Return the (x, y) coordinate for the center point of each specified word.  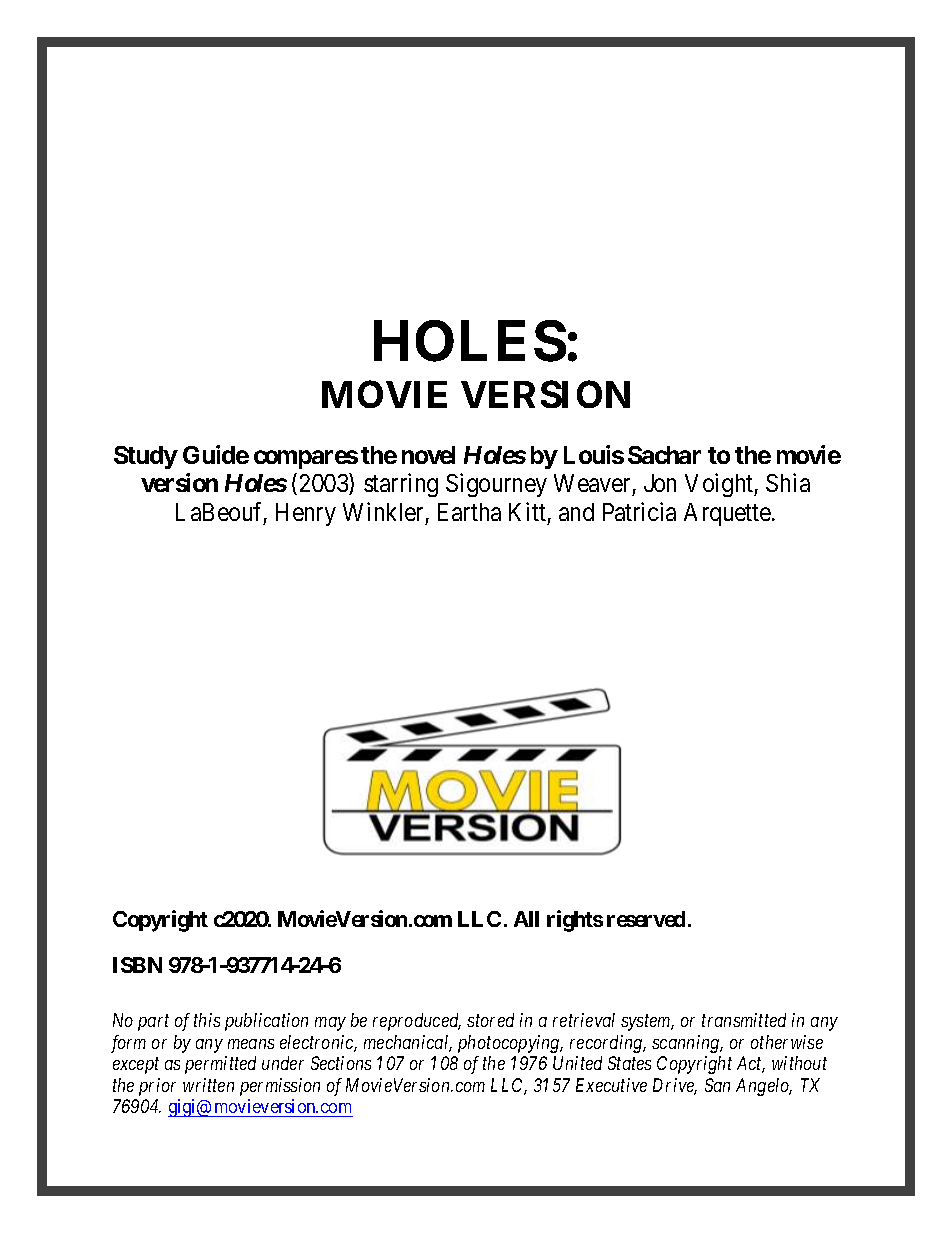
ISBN (137, 965)
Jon (660, 483)
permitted (220, 1065)
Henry (306, 514)
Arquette (727, 514)
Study (146, 457)
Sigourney (496, 485)
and (576, 512)
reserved (646, 919)
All (526, 919)
